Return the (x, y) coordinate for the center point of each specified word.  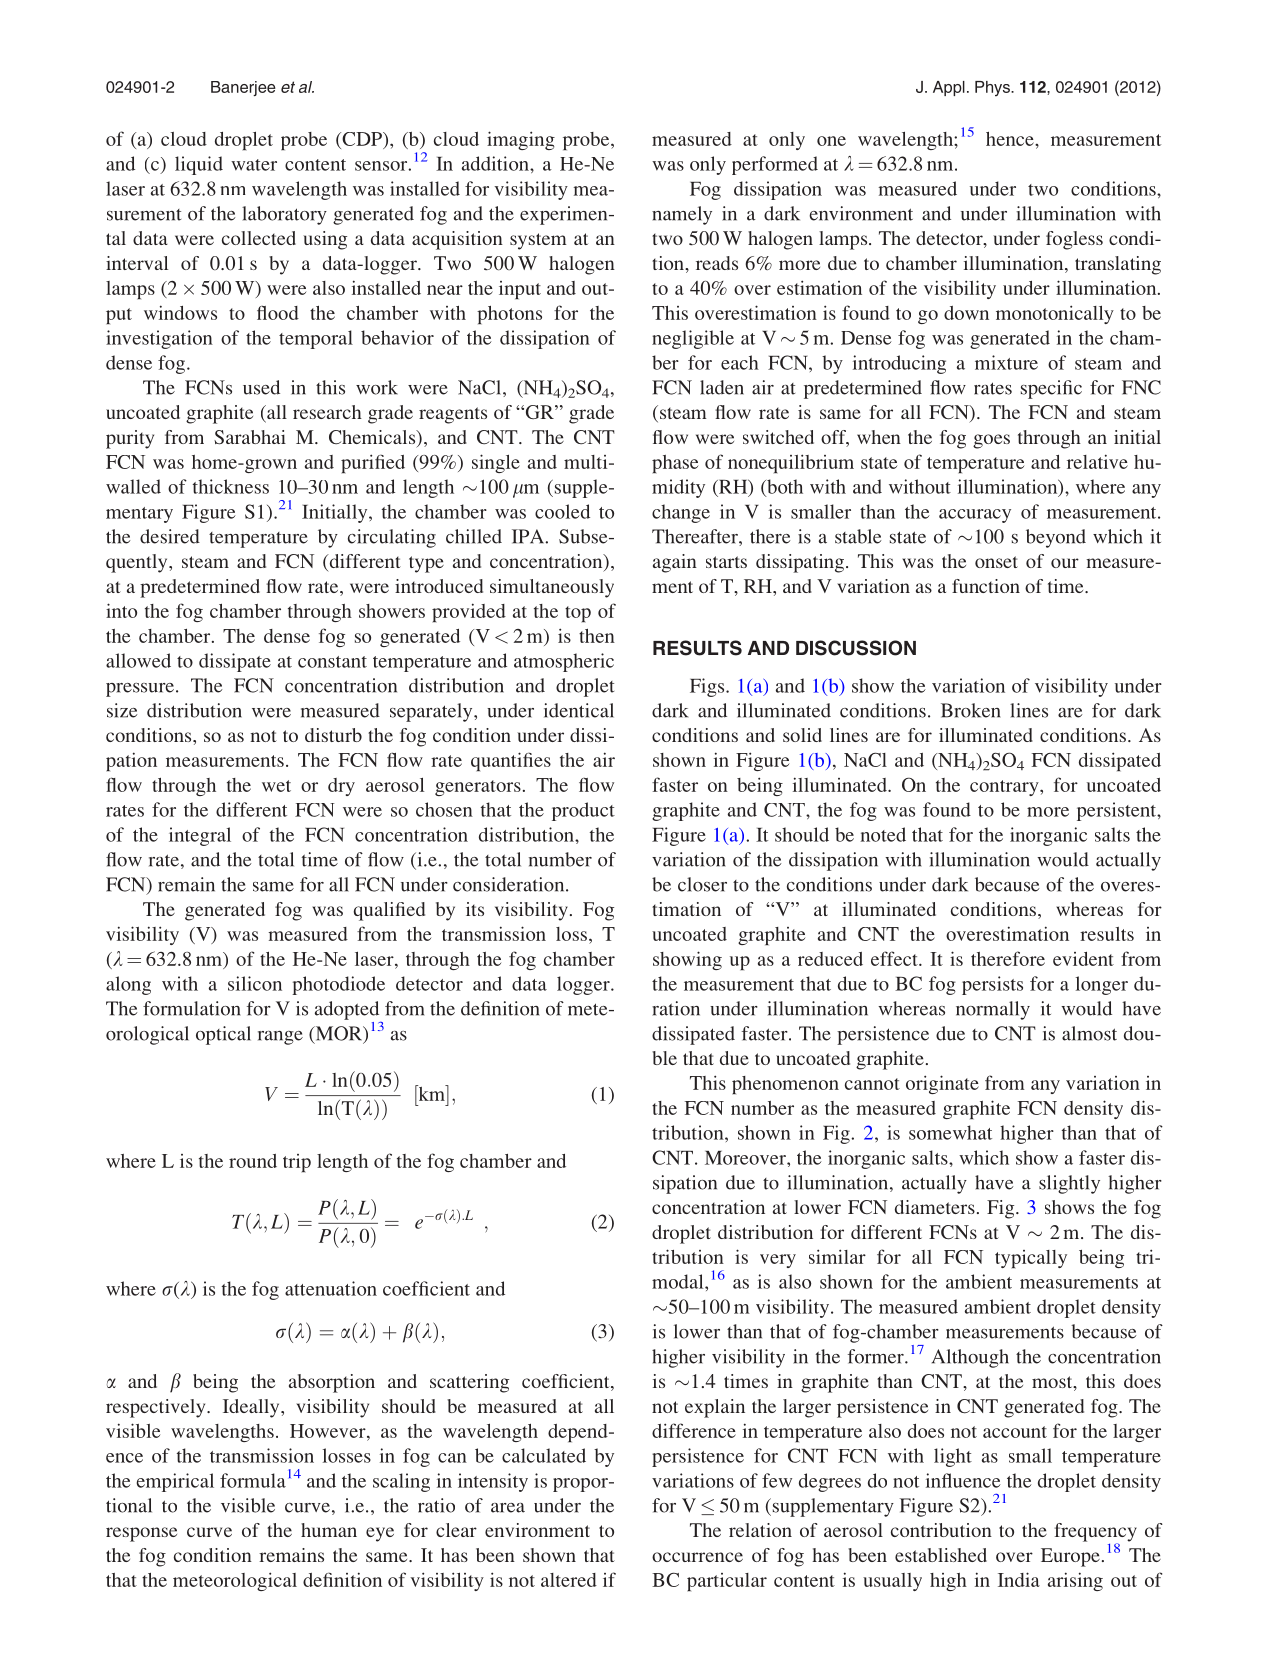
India (1019, 1579)
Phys (993, 89)
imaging (521, 140)
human (329, 1530)
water (254, 165)
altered (569, 1580)
